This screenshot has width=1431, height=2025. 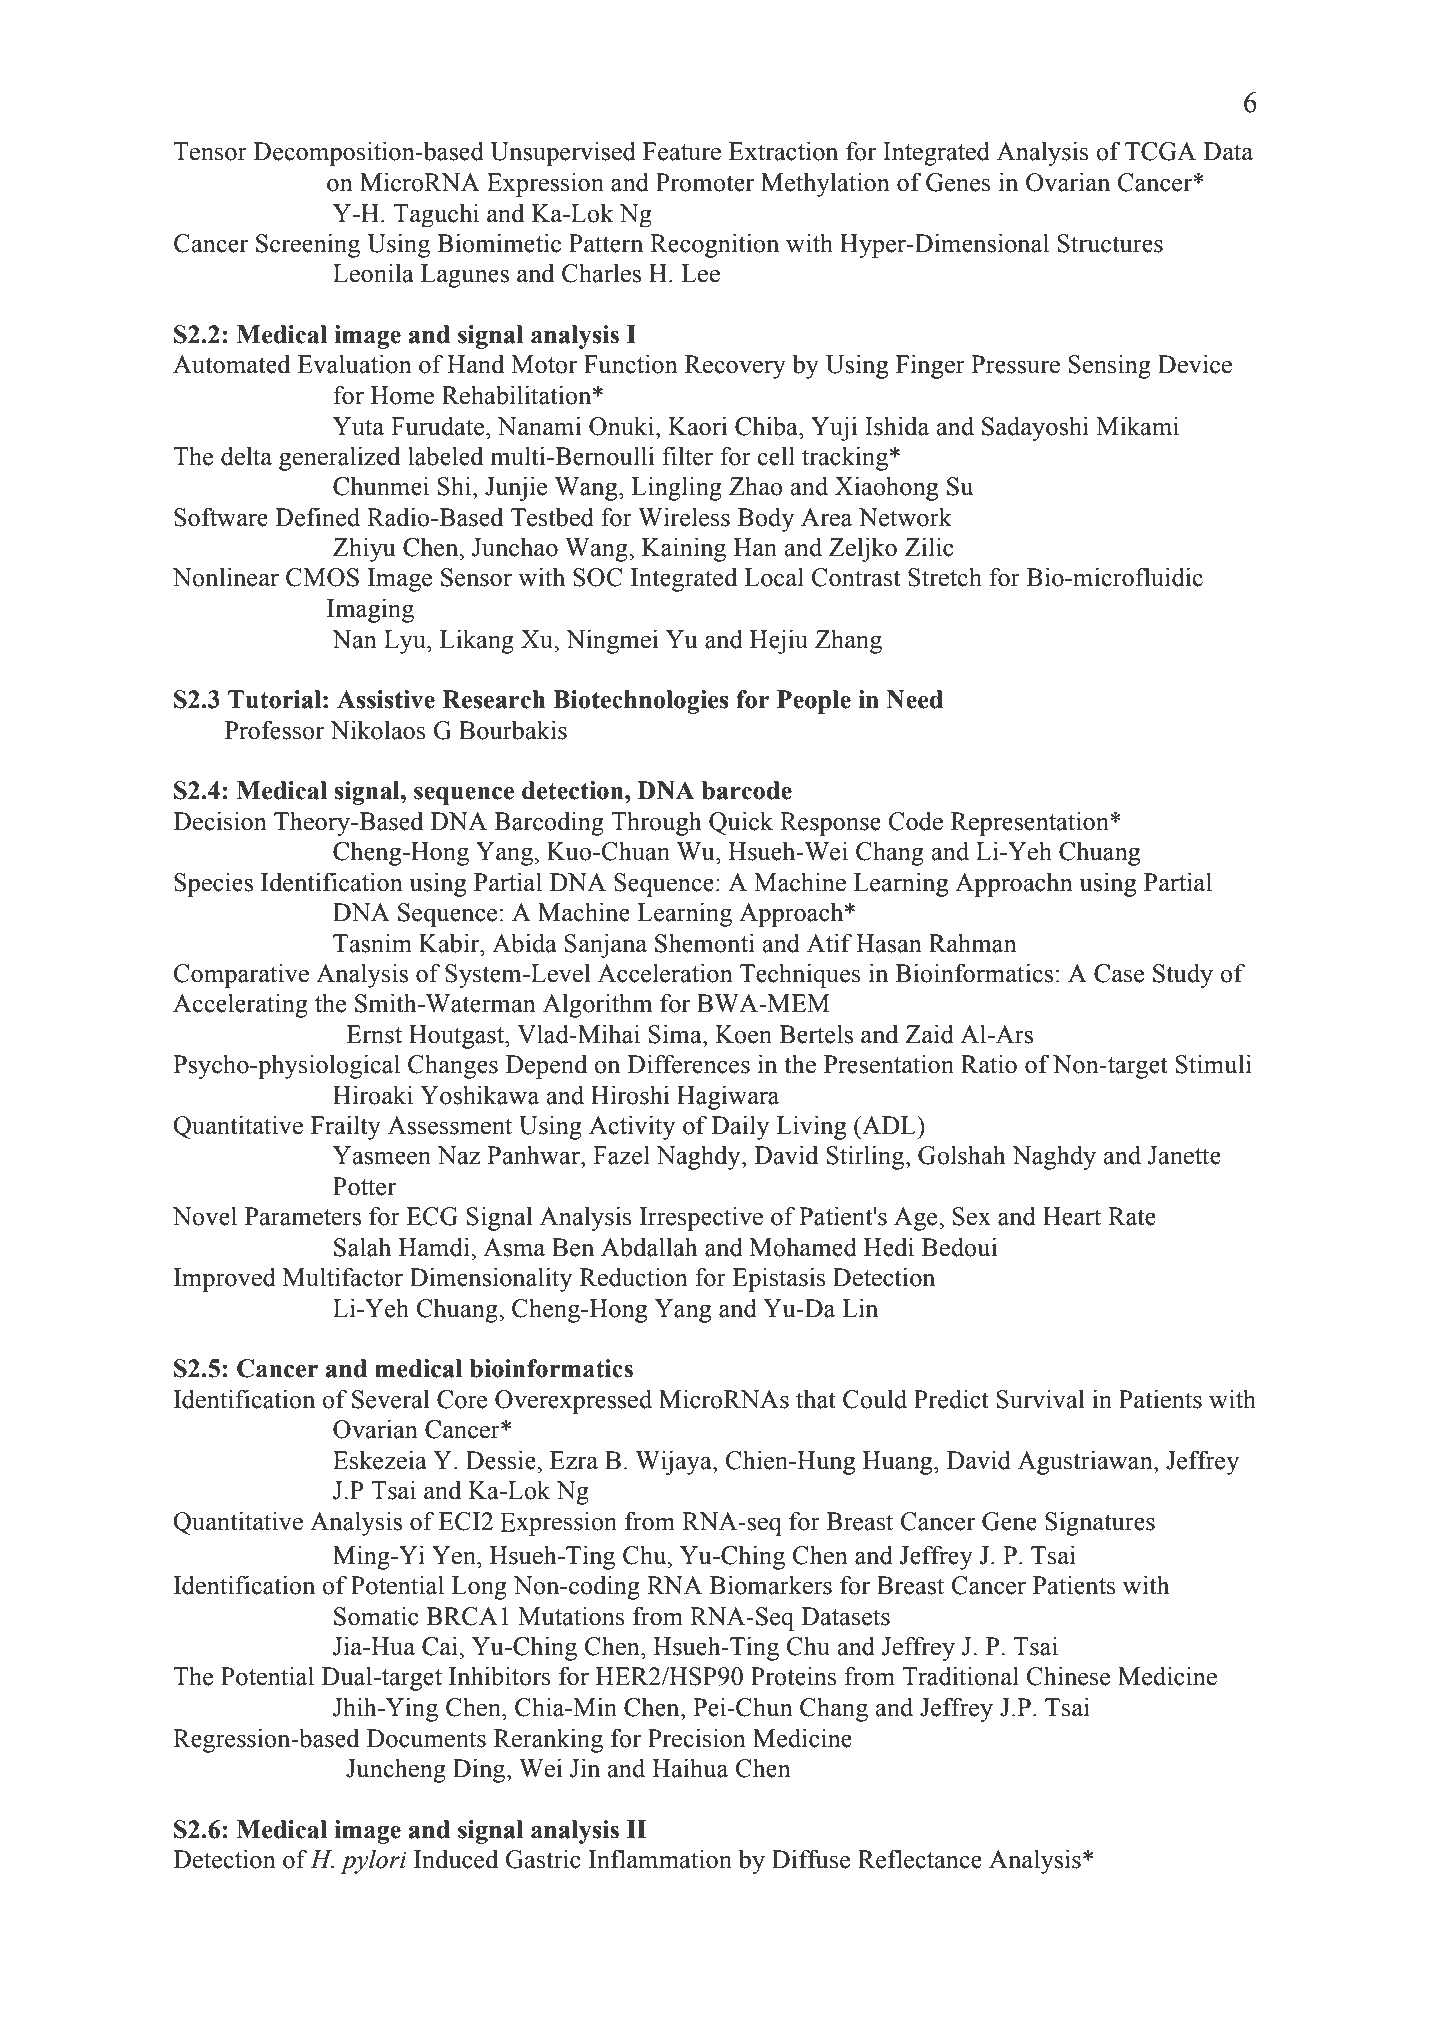 What do you see at coordinates (322, 577) in the screenshot?
I see `CMOS` at bounding box center [322, 577].
